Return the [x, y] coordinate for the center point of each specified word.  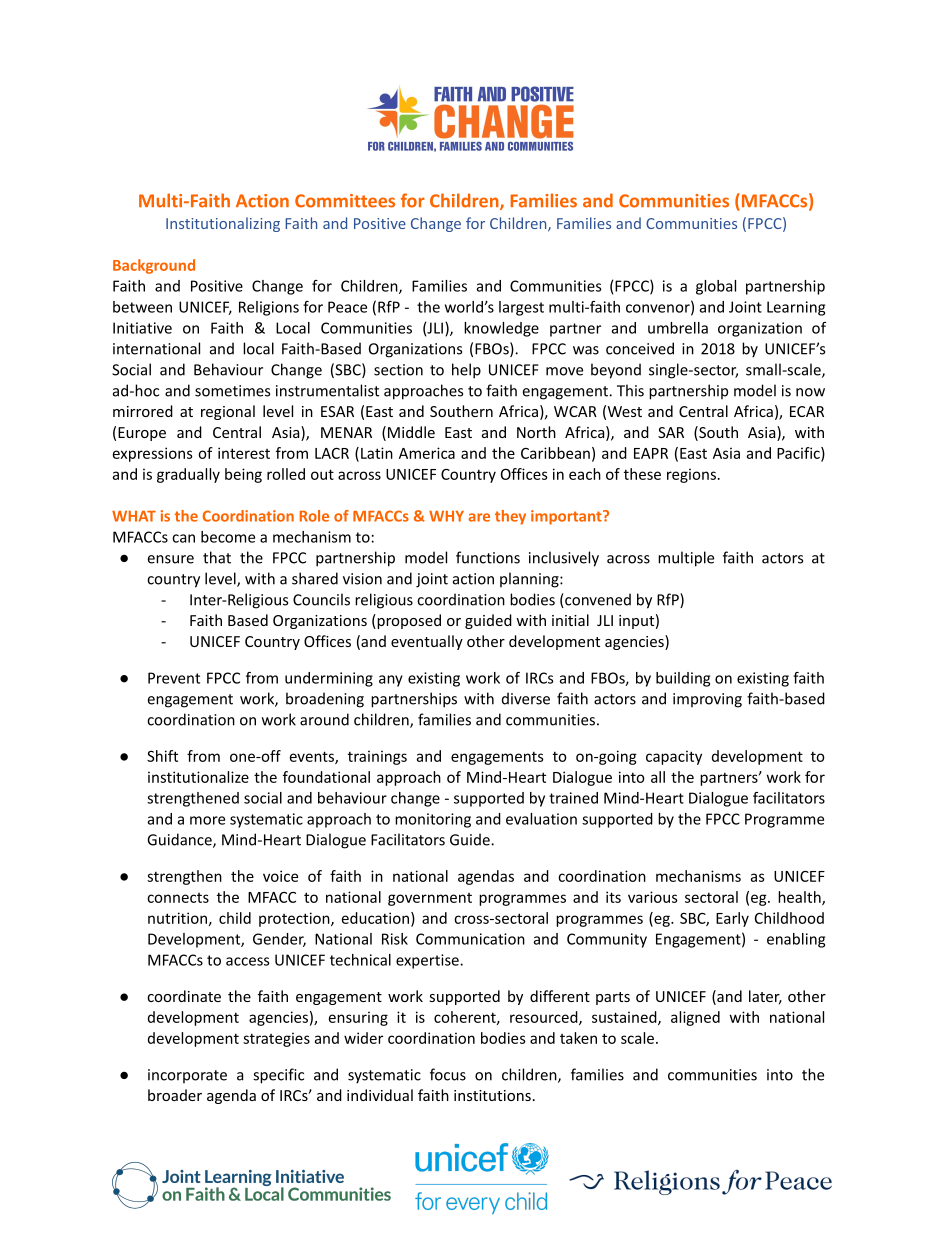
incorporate [187, 1076]
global [716, 287]
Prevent [174, 678]
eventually [427, 642]
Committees [345, 201]
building [683, 679]
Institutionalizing [223, 224]
